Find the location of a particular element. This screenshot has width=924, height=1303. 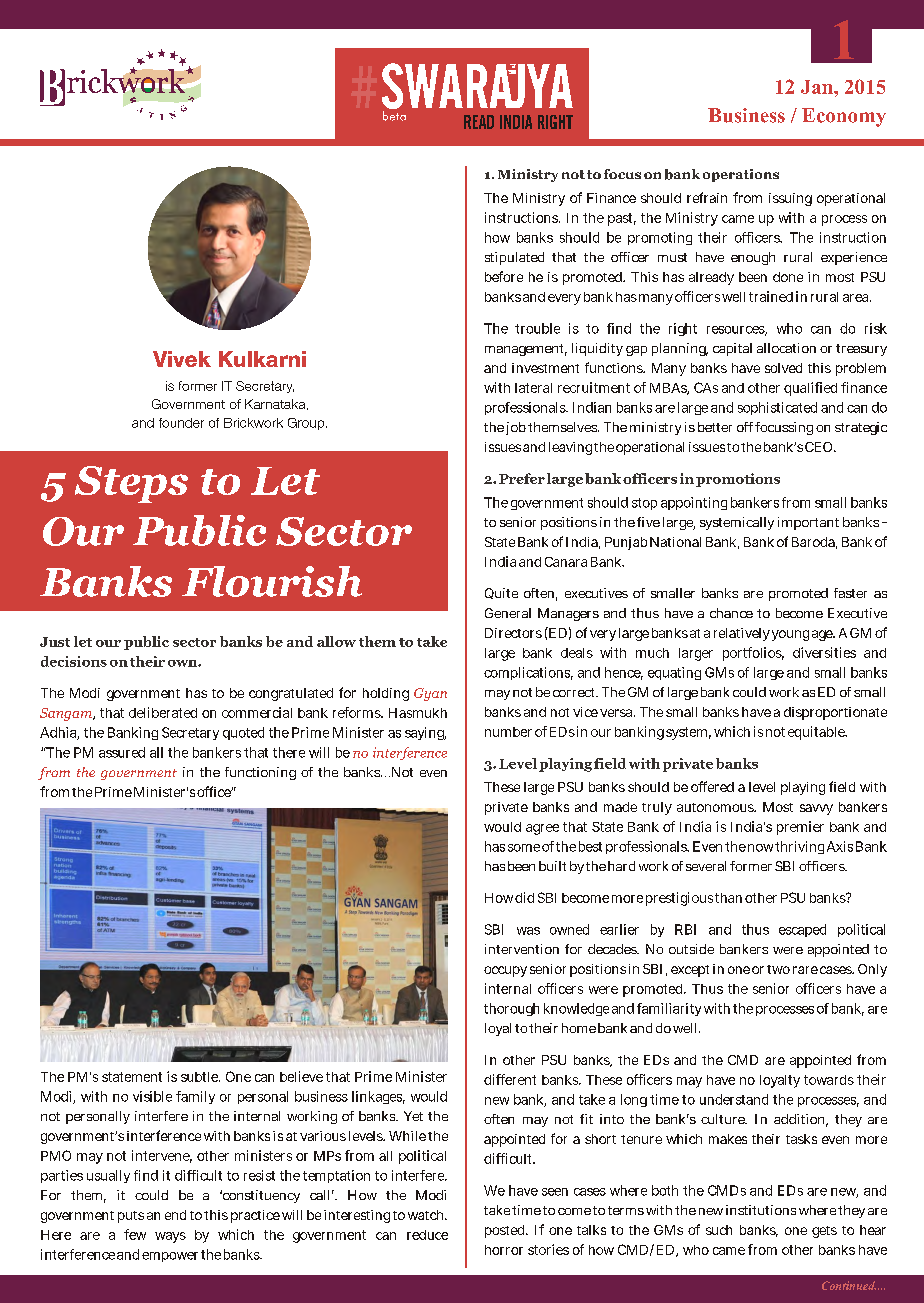

sophisticated is located at coordinates (777, 408).
